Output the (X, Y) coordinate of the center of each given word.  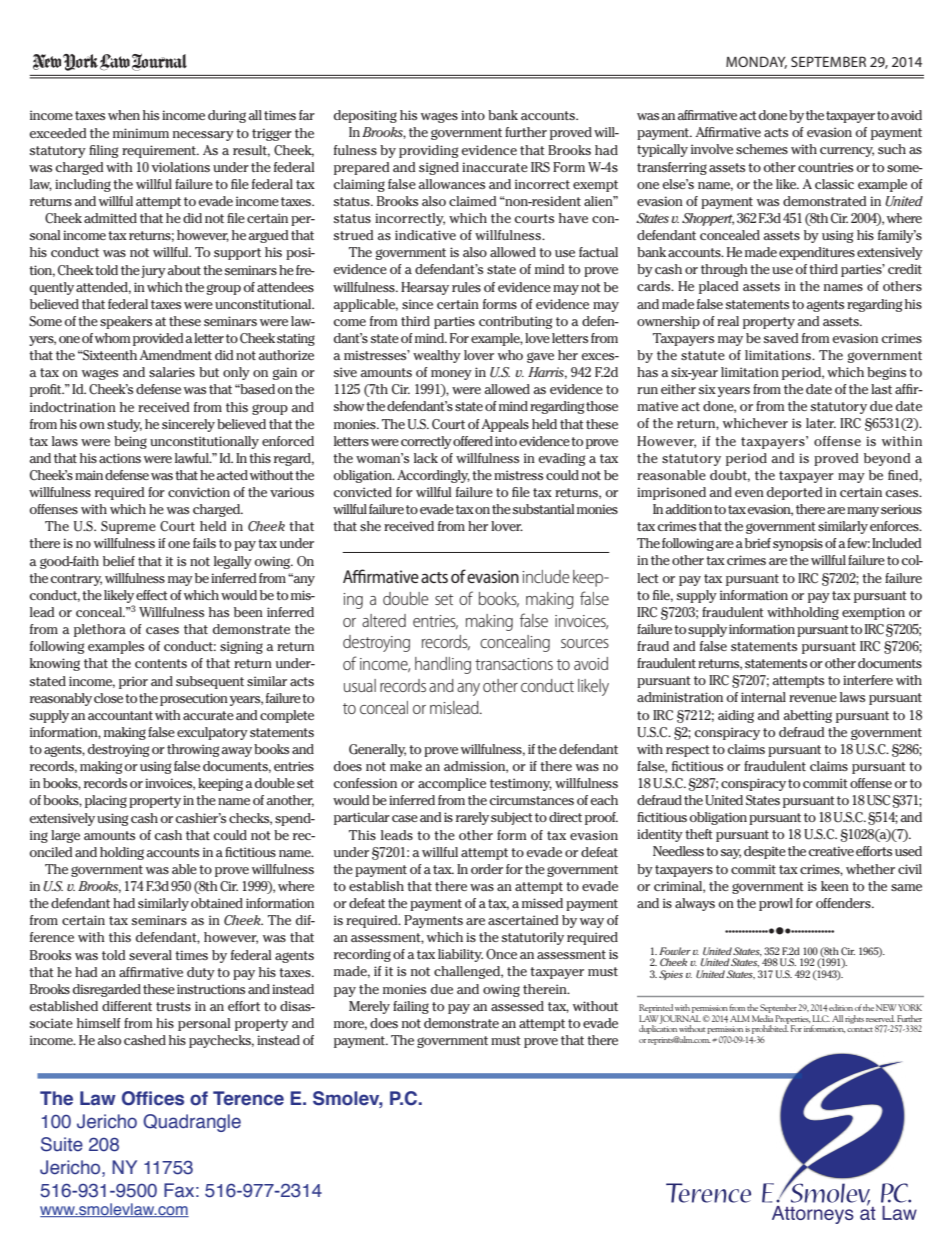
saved (781, 338)
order (487, 869)
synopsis (798, 544)
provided (158, 339)
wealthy (437, 356)
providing (429, 151)
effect (152, 595)
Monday (756, 62)
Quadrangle (192, 1123)
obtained (217, 903)
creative (831, 851)
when (124, 115)
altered (384, 620)
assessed (517, 1006)
